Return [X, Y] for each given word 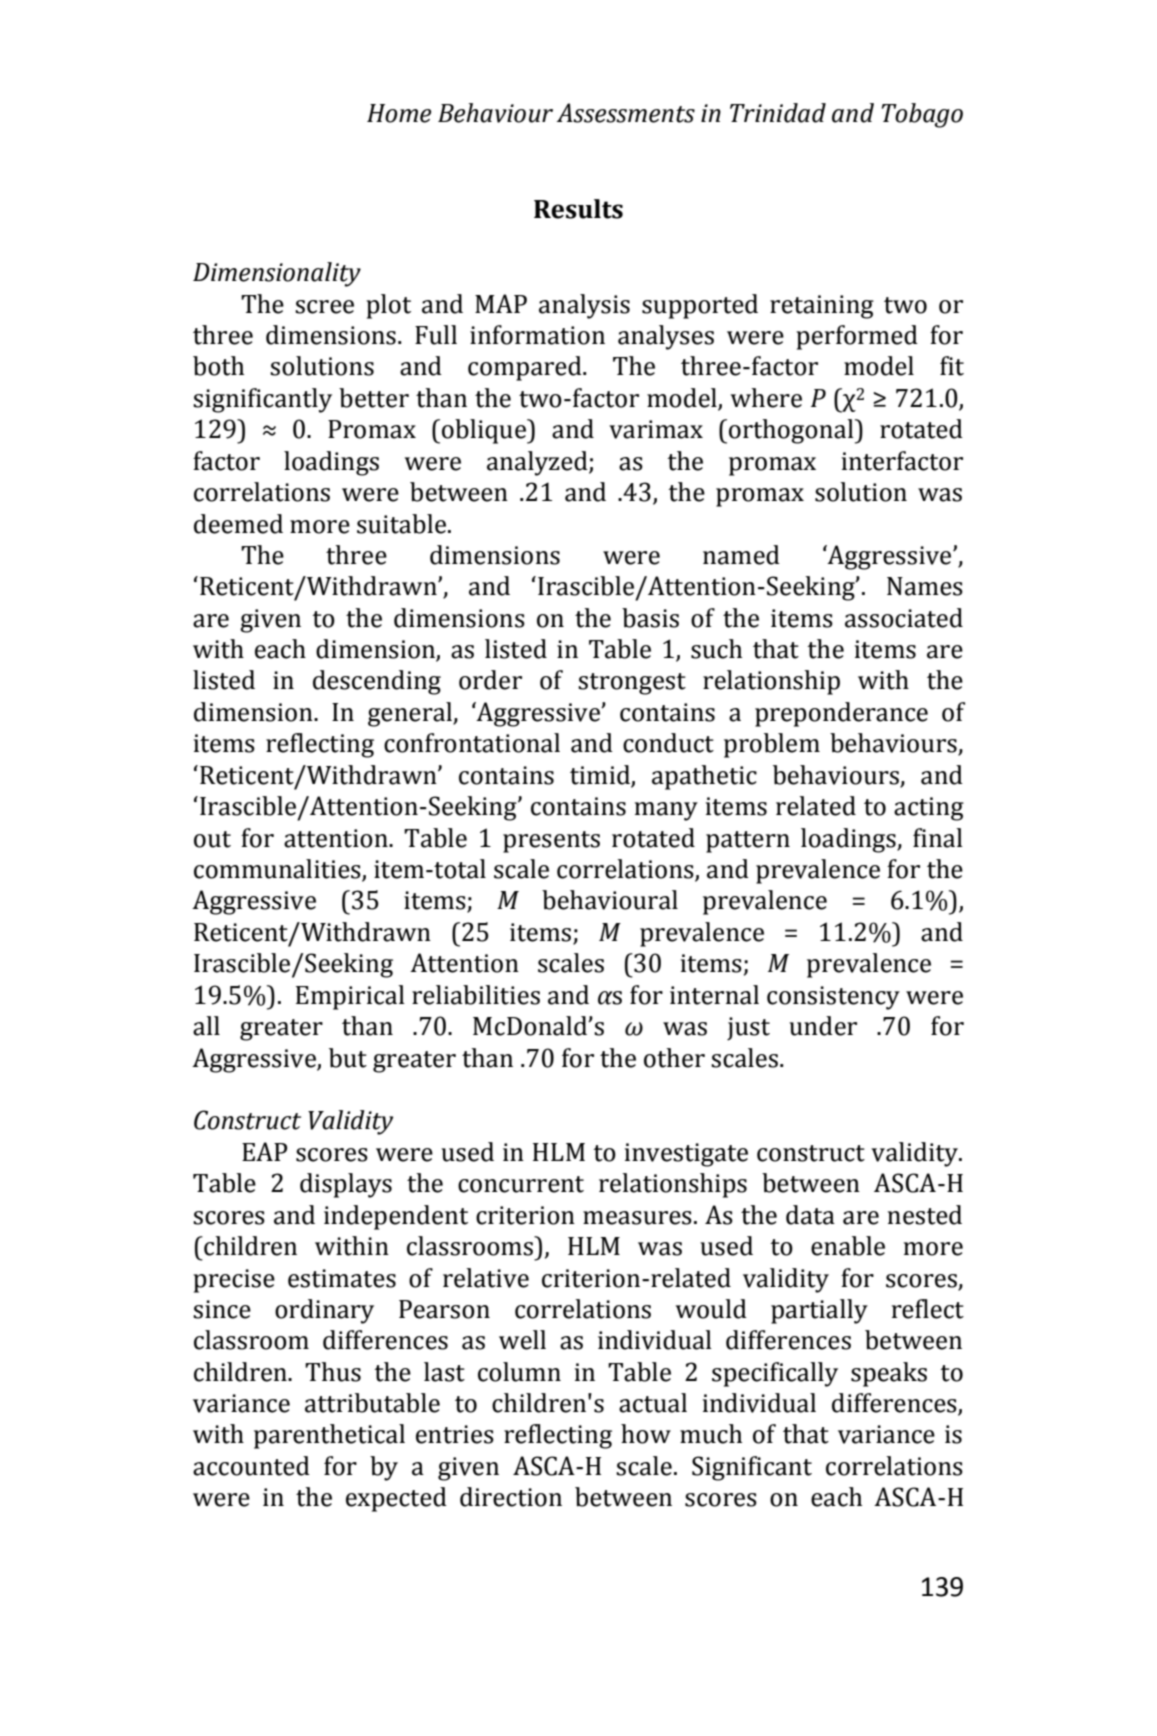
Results [578, 209]
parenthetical [329, 1436]
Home [399, 113]
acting [929, 809]
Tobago [922, 115]
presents [551, 842]
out [212, 839]
